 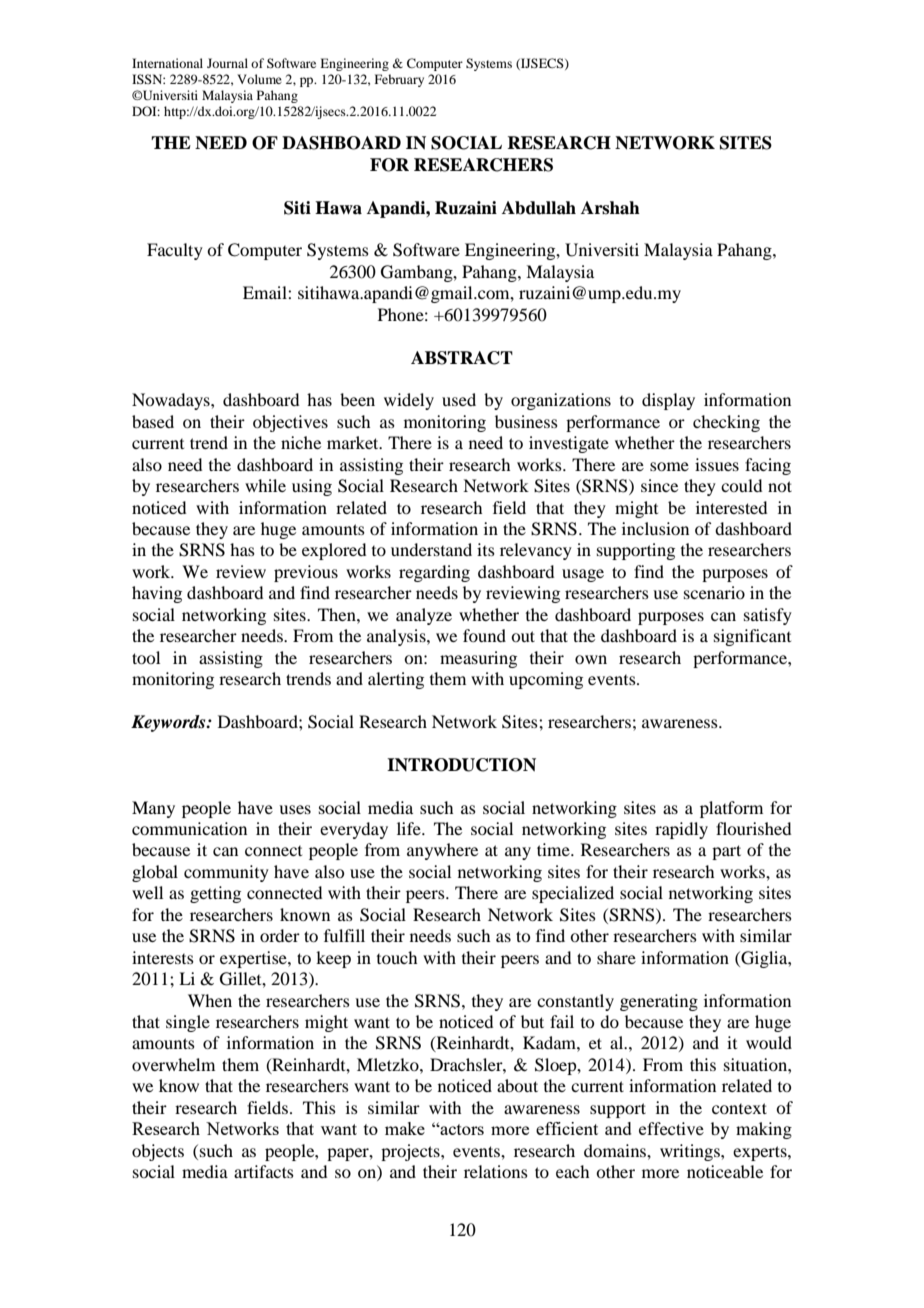 I want to click on February, so click(x=399, y=80).
